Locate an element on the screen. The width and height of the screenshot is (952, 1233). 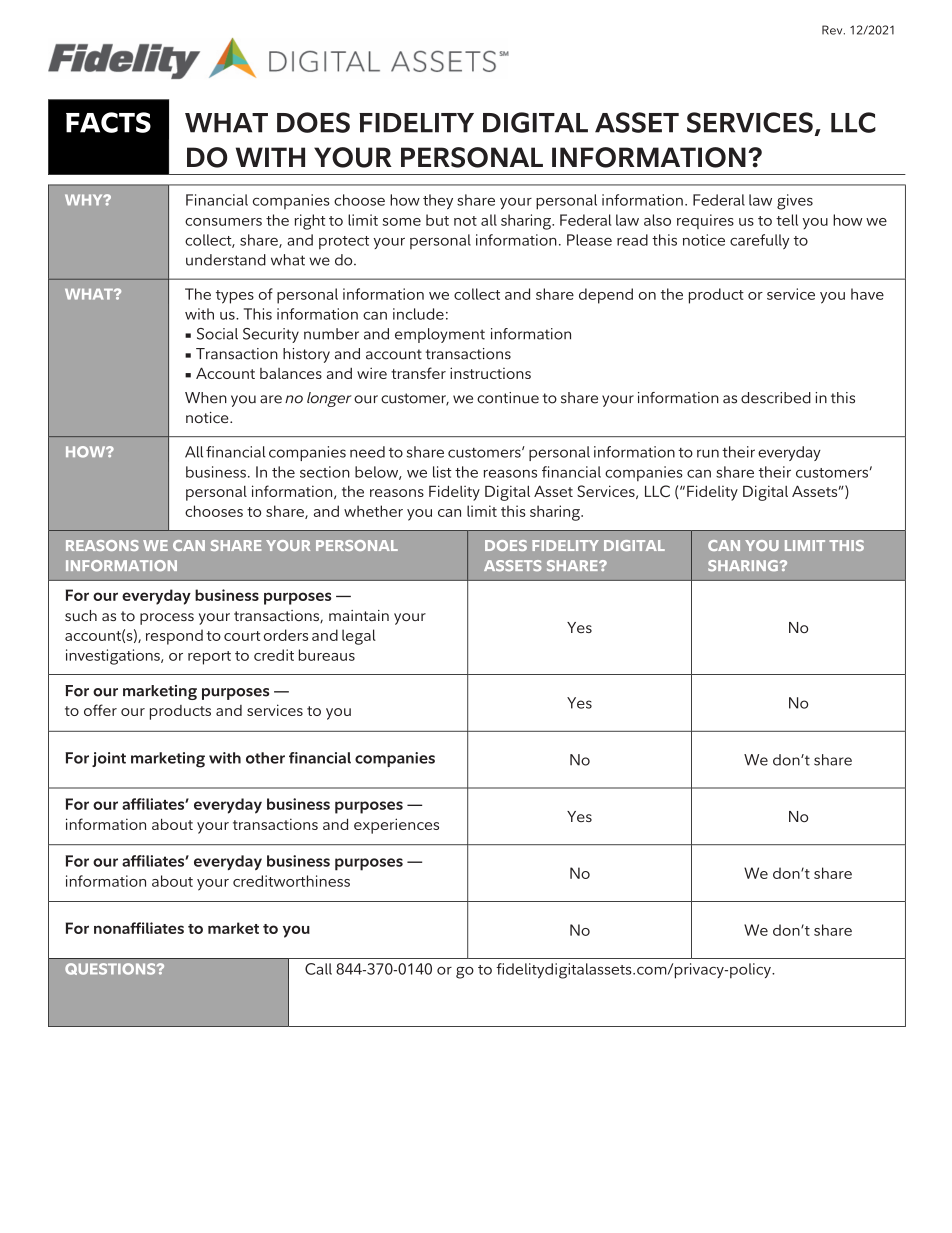
section is located at coordinates (325, 472).
